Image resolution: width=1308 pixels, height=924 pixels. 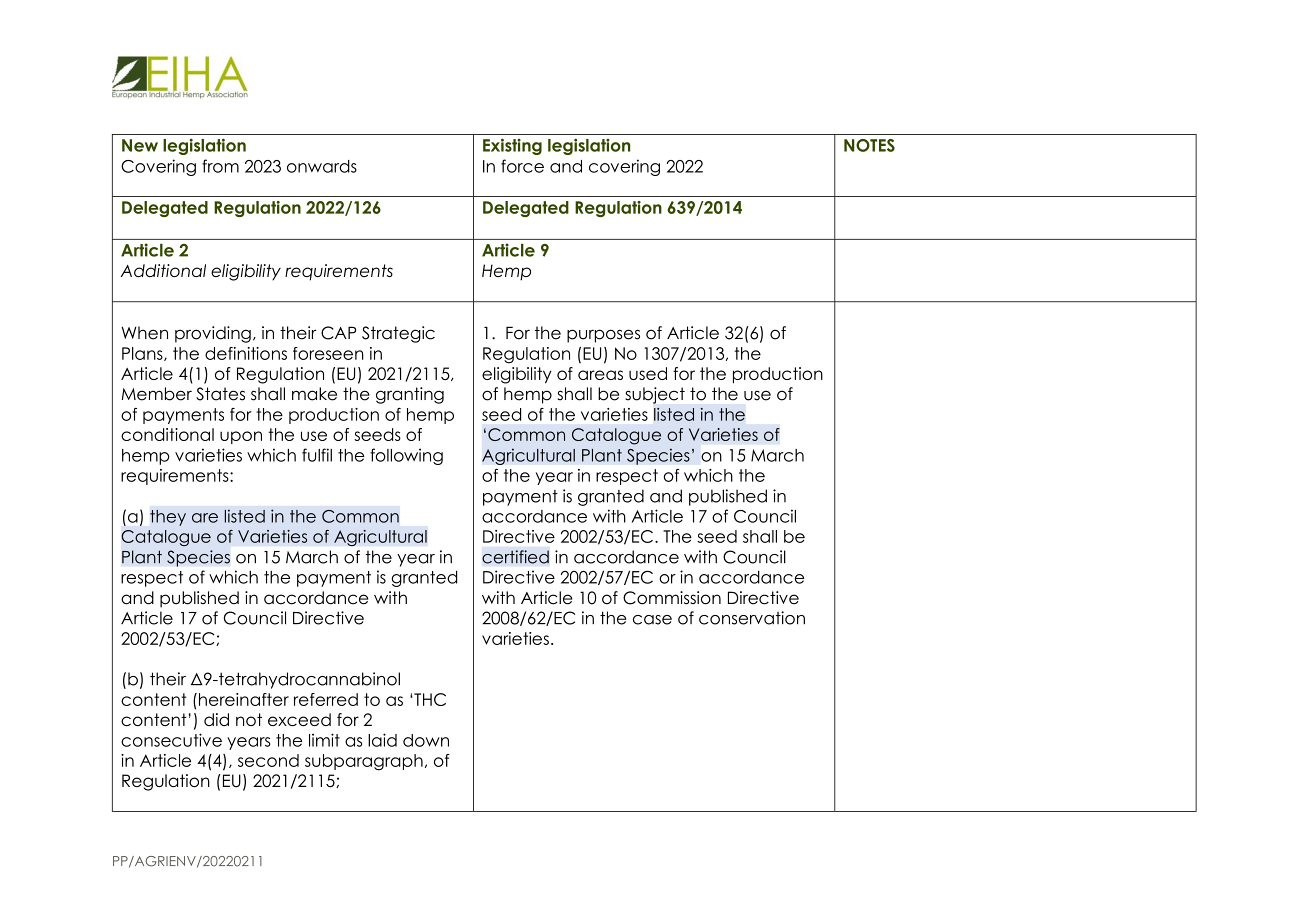 What do you see at coordinates (220, 166) in the screenshot?
I see `from` at bounding box center [220, 166].
